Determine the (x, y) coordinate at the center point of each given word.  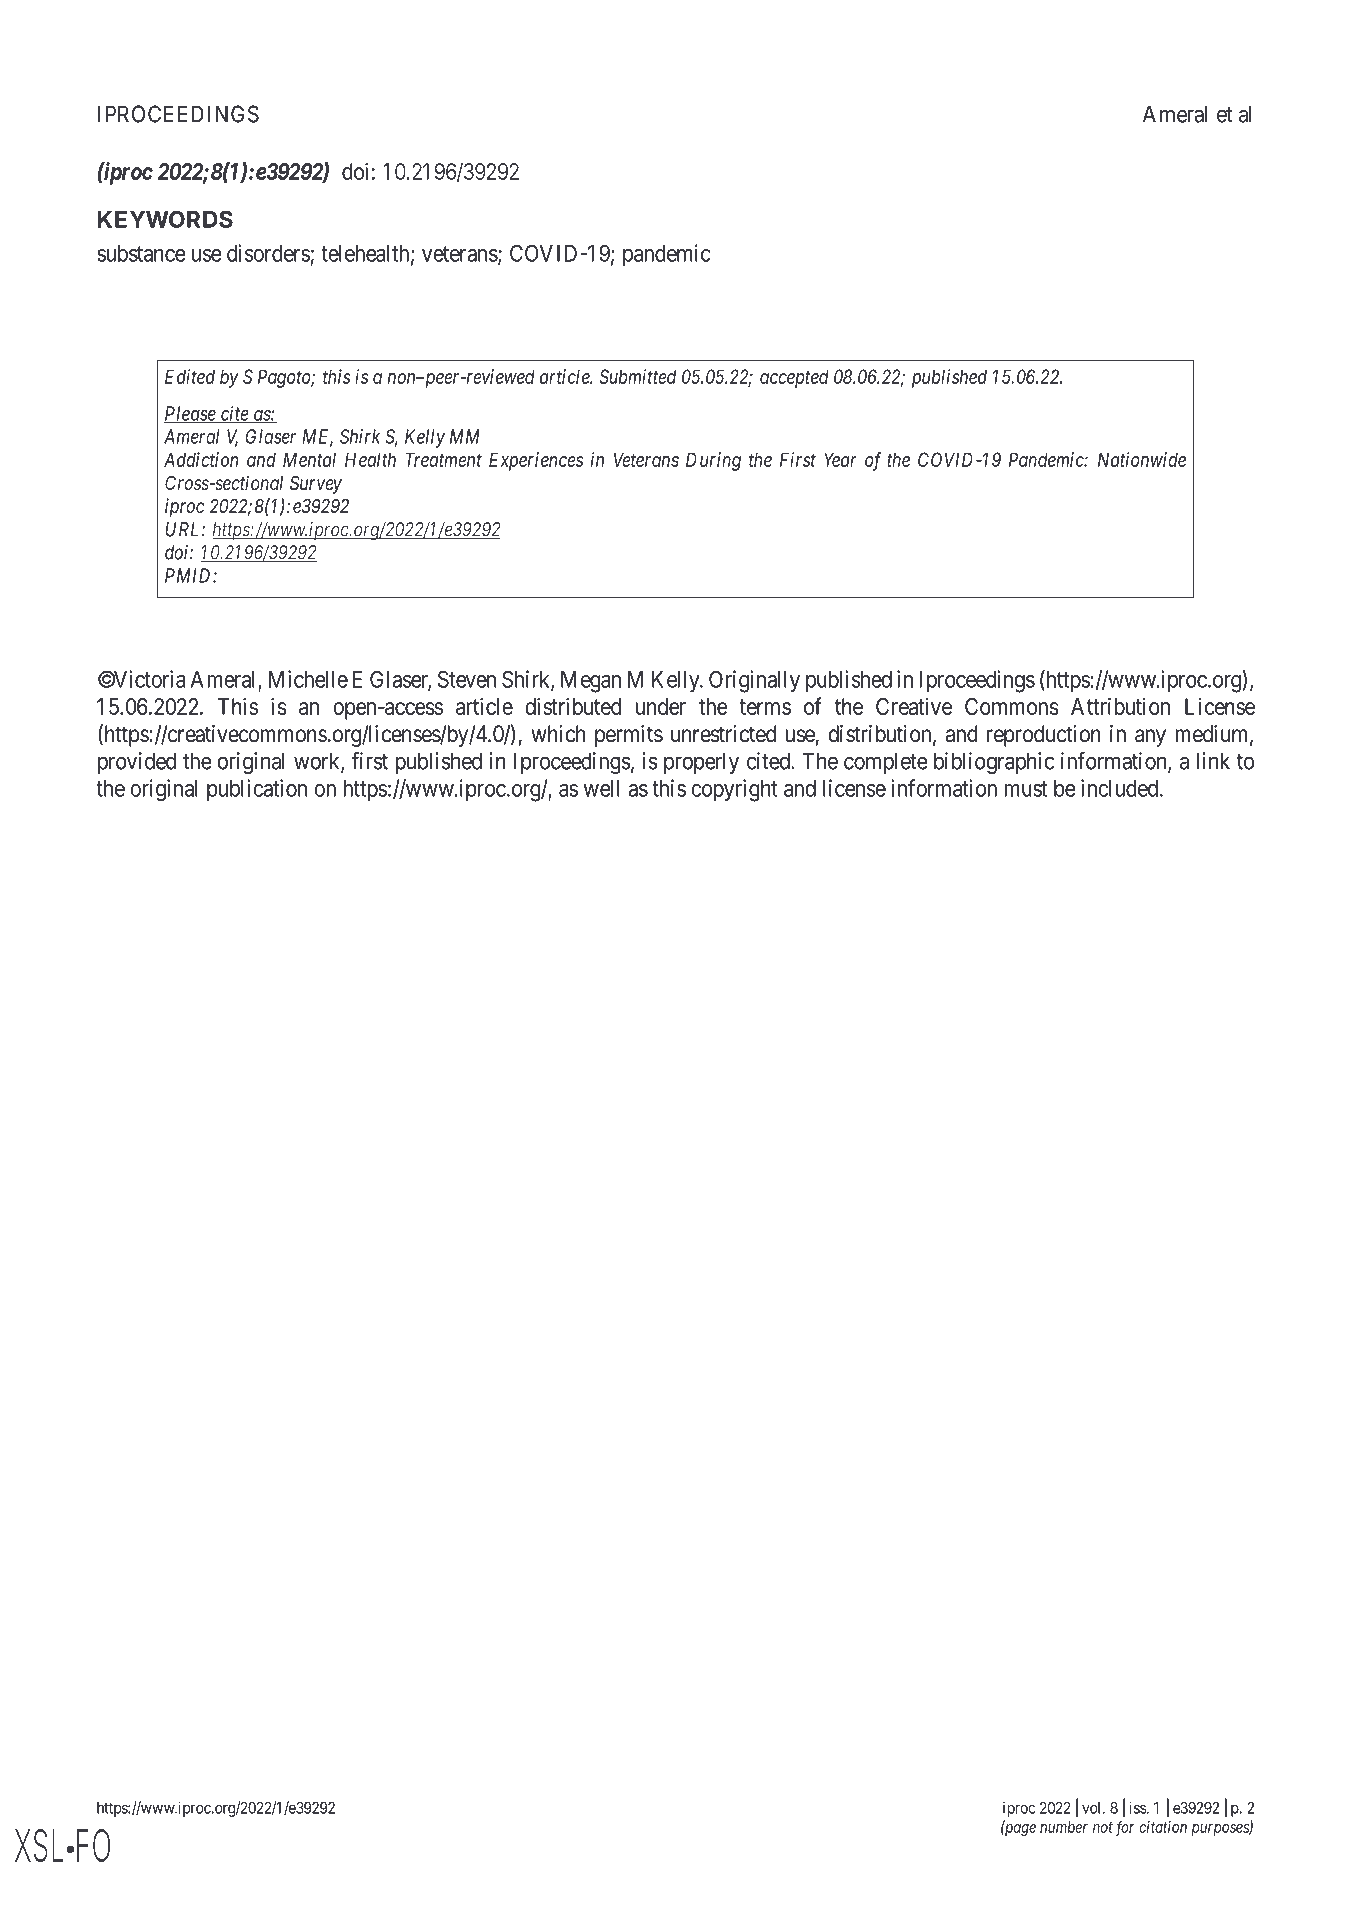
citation (1163, 1827)
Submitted (637, 376)
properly (701, 763)
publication (257, 790)
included (1121, 788)
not (1103, 1827)
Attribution (1120, 706)
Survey (316, 484)
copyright (734, 790)
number (1064, 1827)
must (1025, 789)
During (713, 461)
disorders (268, 253)
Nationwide (1142, 459)
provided (137, 763)
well (601, 788)
